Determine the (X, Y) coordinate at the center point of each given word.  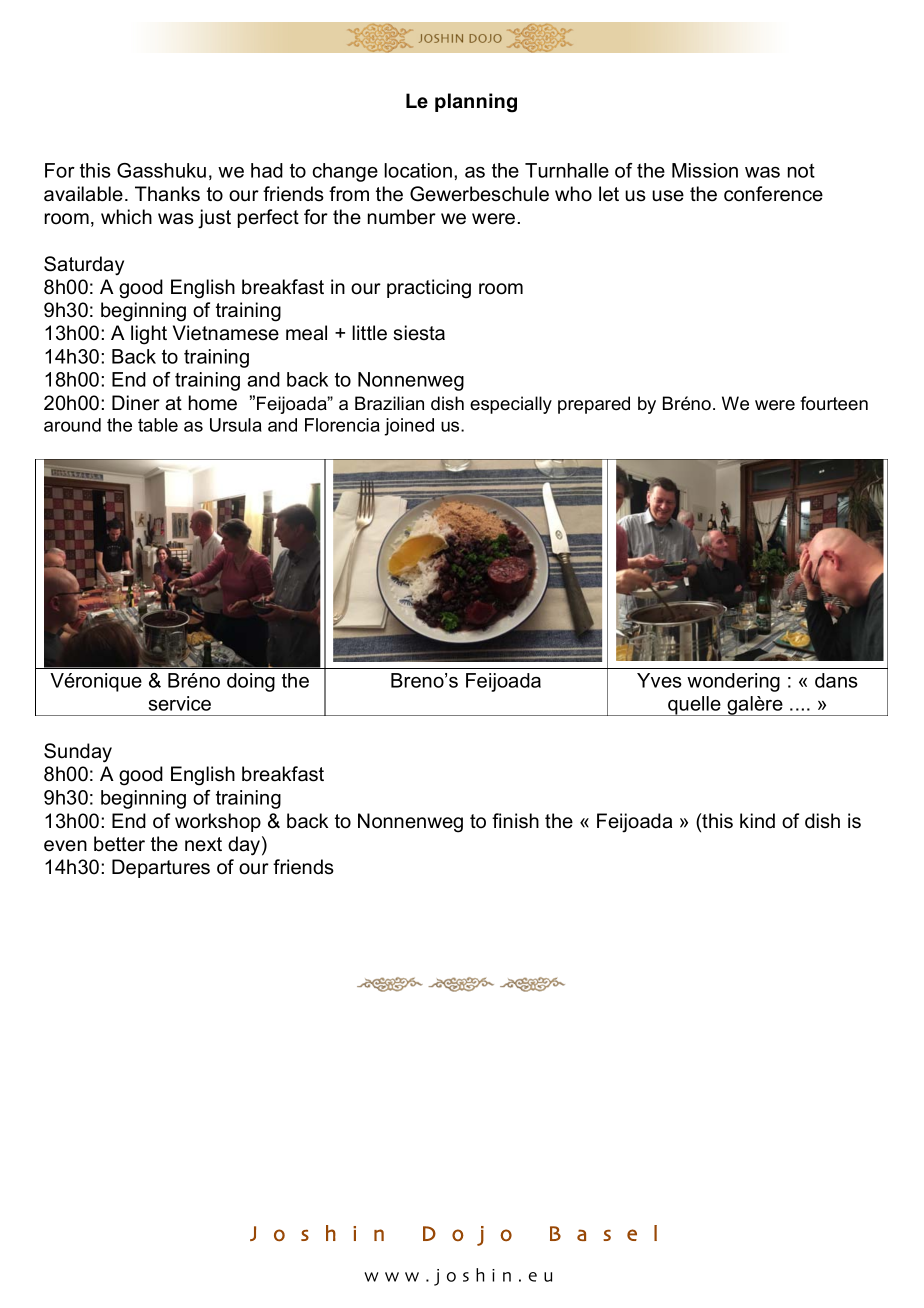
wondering (733, 682)
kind (757, 821)
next (203, 844)
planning (476, 103)
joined (409, 427)
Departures (161, 868)
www (392, 1277)
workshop (218, 822)
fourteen (834, 403)
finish (515, 821)
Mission (705, 170)
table (158, 425)
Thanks (167, 194)
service (179, 703)
